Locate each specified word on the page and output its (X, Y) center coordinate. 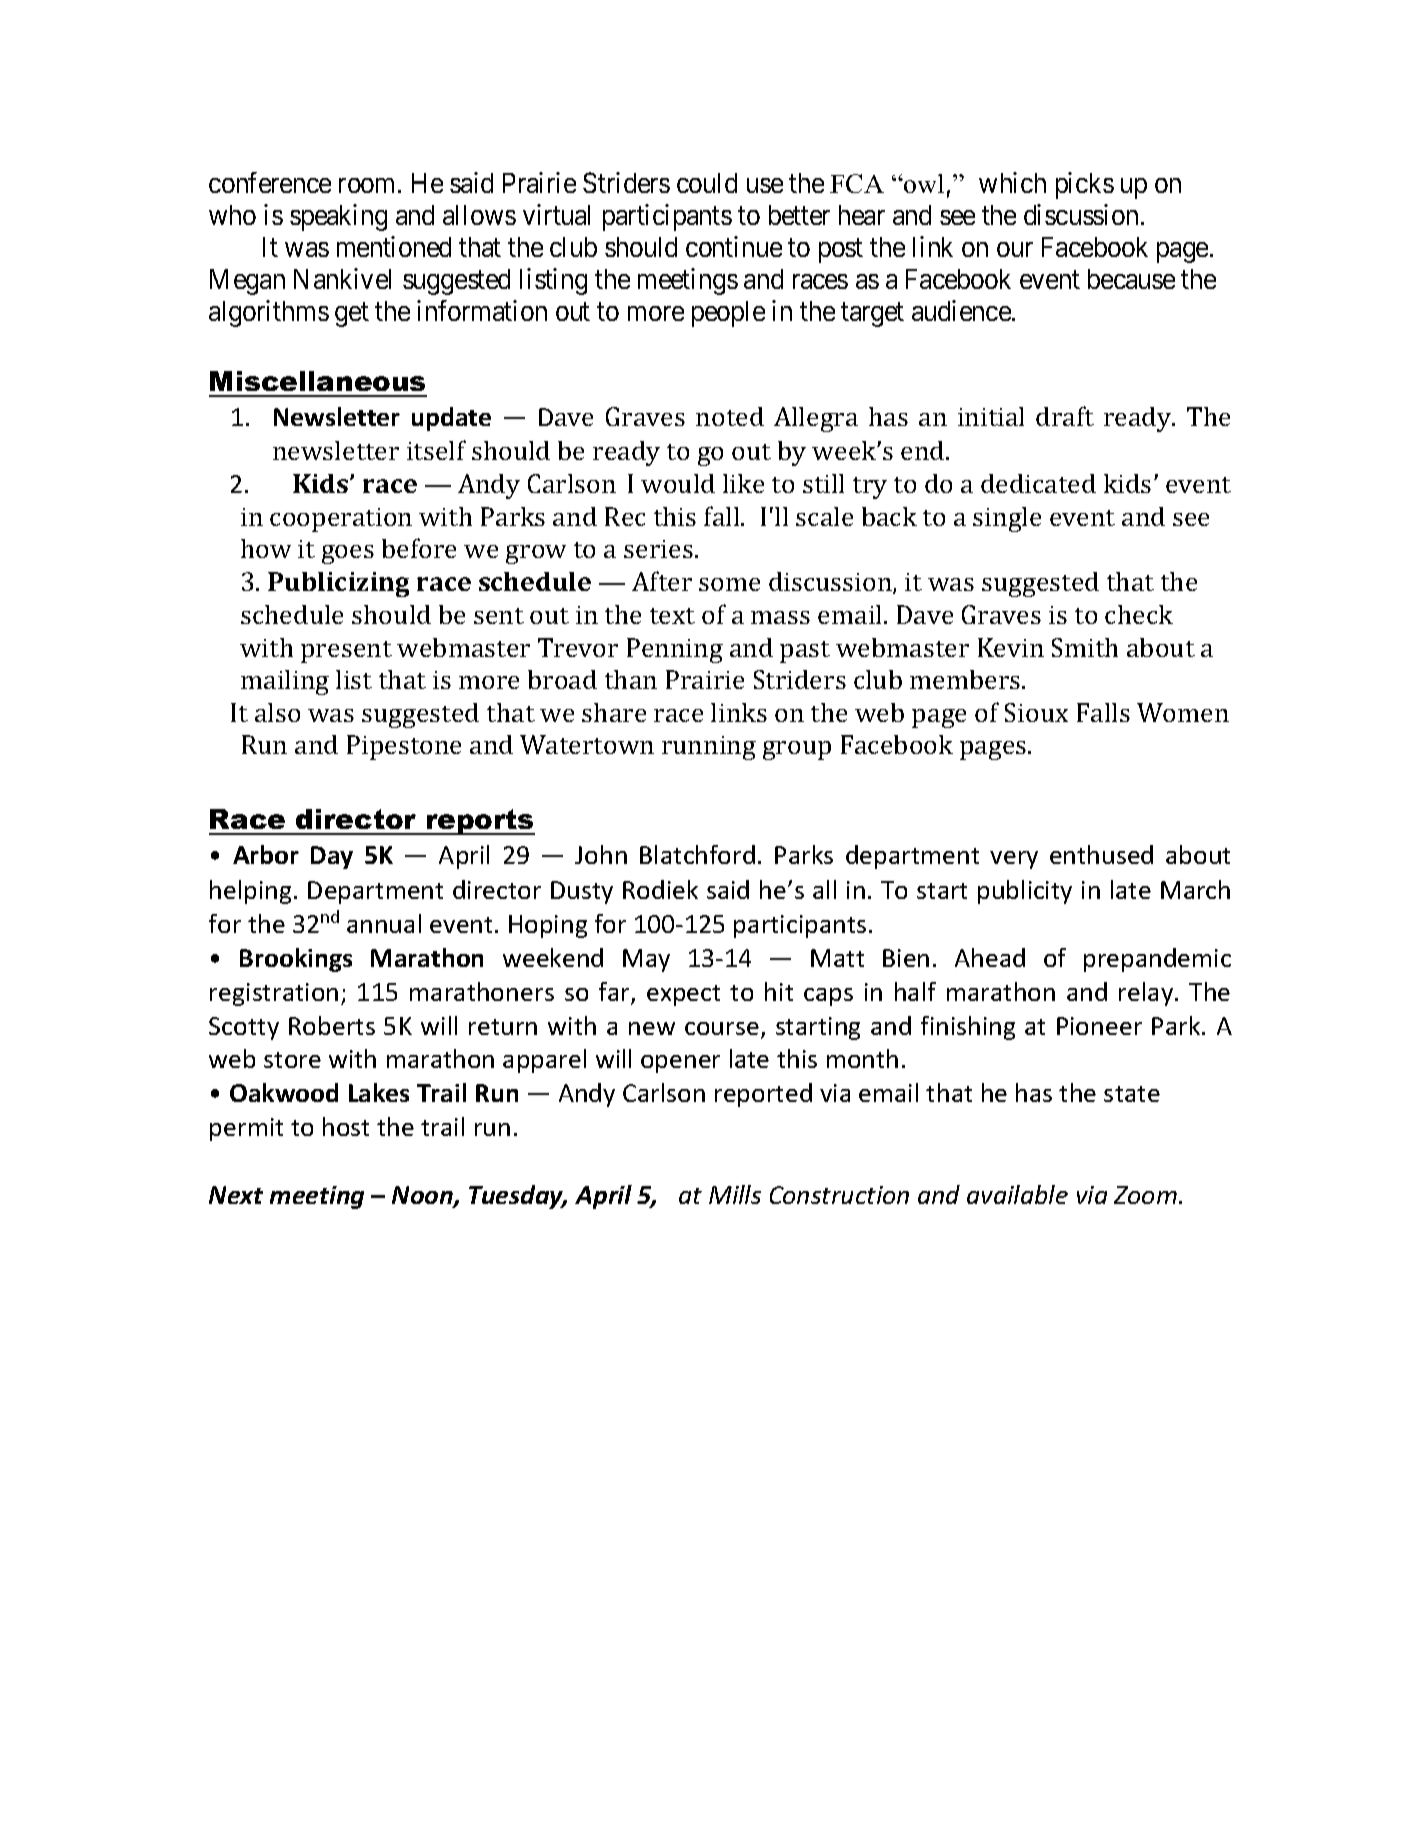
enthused (1101, 854)
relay (1147, 994)
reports (480, 822)
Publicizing (338, 584)
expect (683, 995)
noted (730, 416)
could (707, 183)
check (1139, 614)
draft (1065, 416)
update (451, 419)
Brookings (296, 960)
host (346, 1126)
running (709, 748)
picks (1085, 185)
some (729, 584)
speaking (338, 217)
